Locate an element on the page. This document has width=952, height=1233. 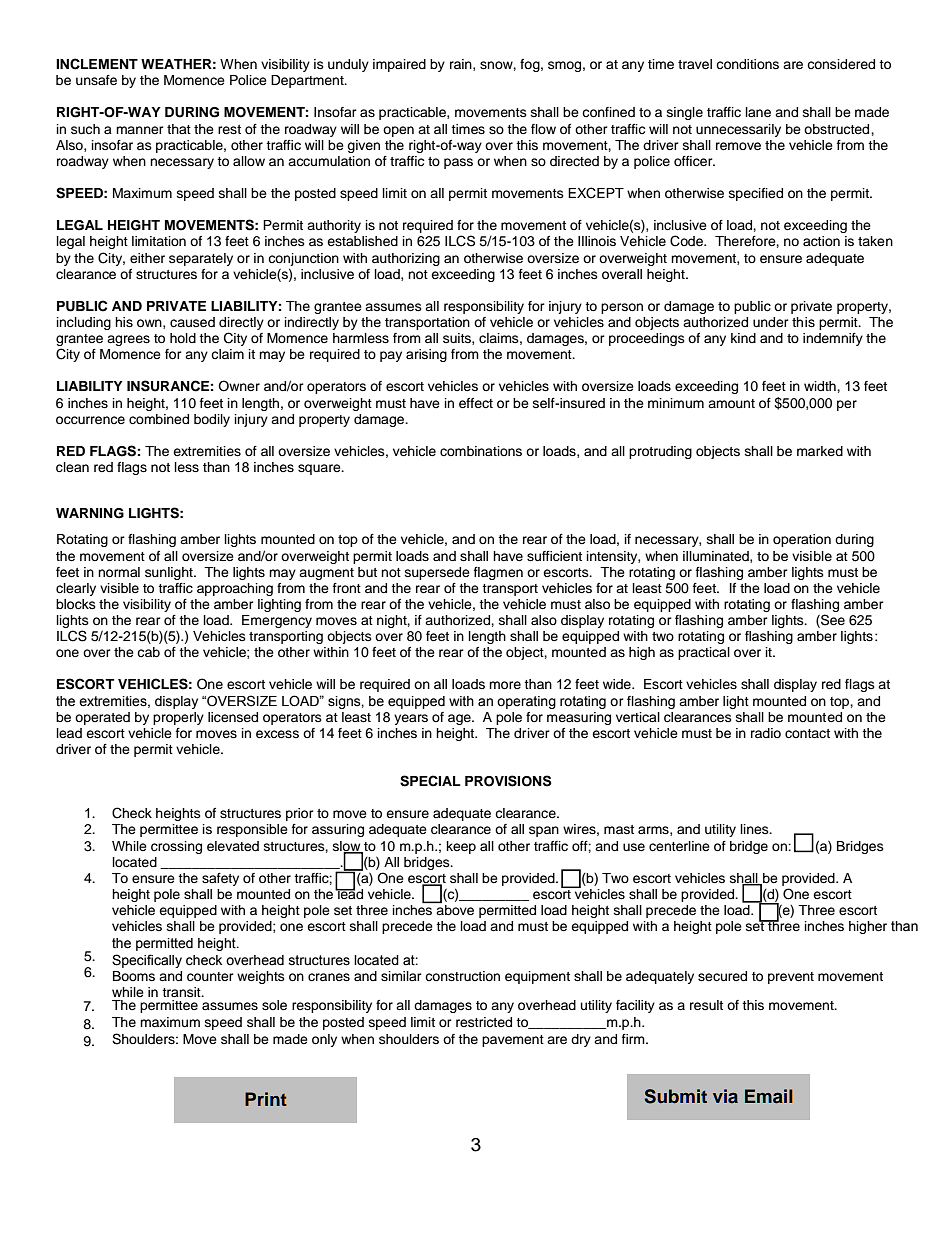
radio is located at coordinates (766, 733).
